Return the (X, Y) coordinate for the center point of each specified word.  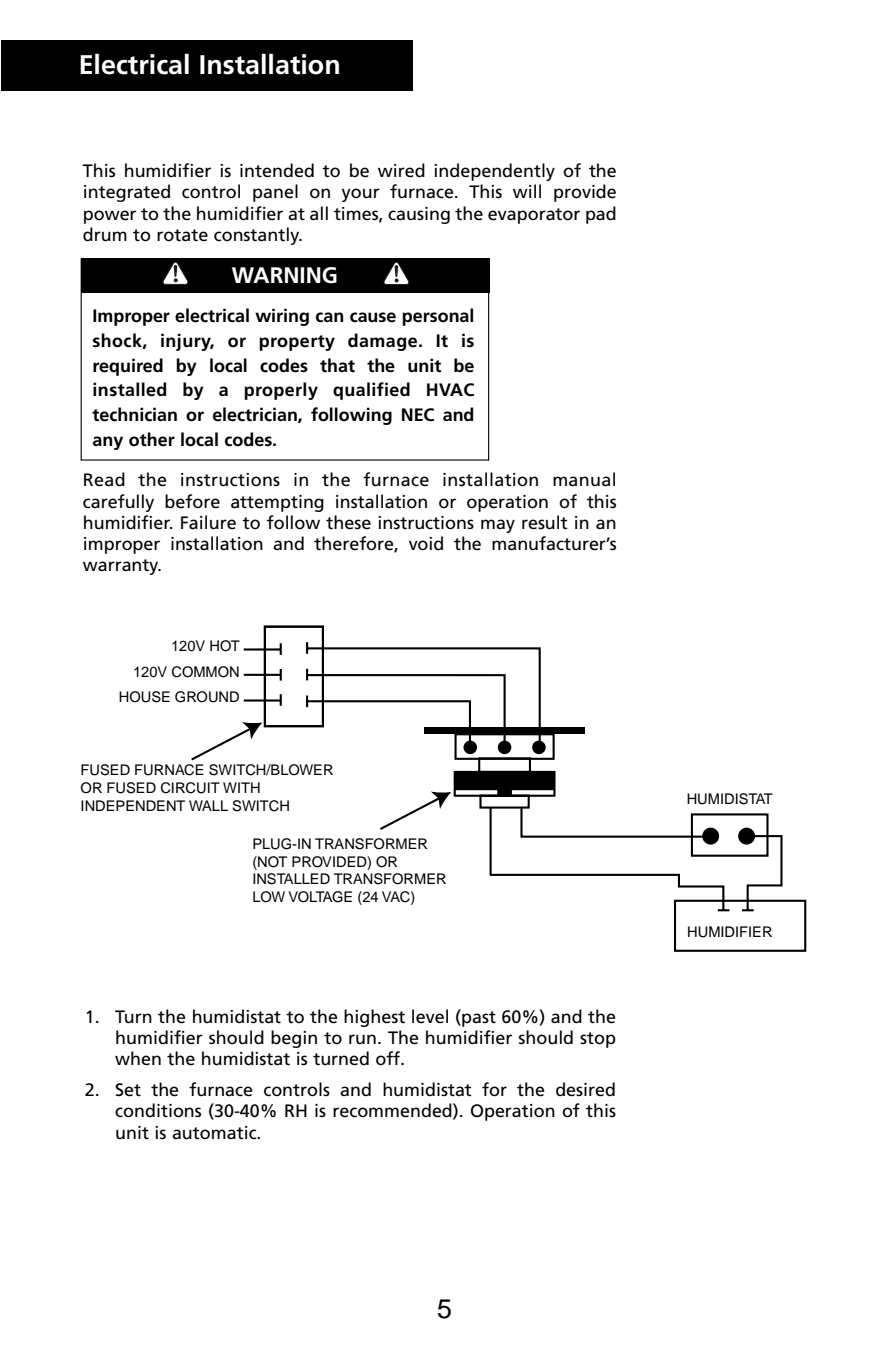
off (389, 1058)
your (361, 195)
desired (585, 1089)
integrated (127, 193)
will (527, 191)
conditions (158, 1110)
